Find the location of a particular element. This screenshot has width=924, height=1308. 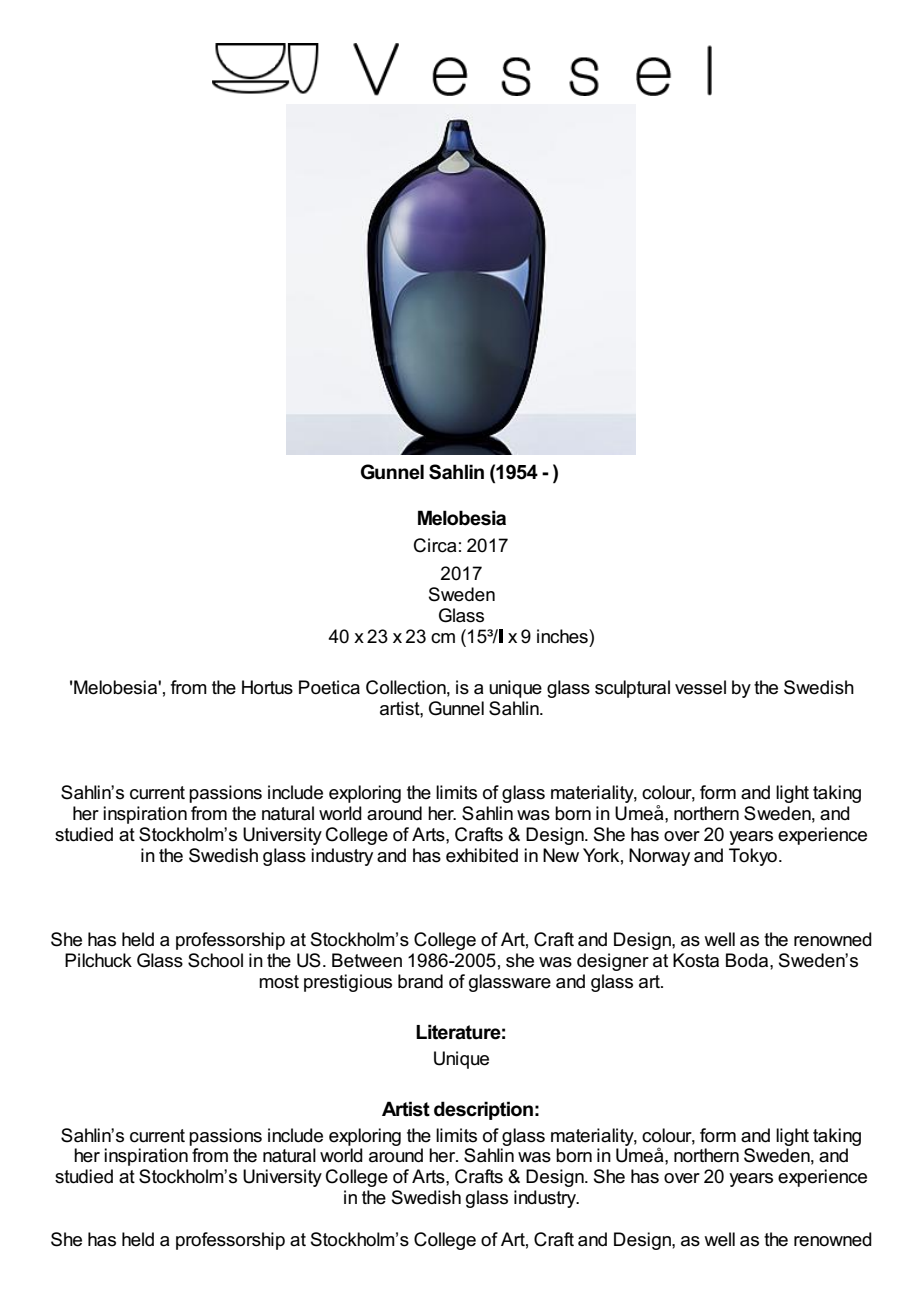

School is located at coordinates (215, 960).
